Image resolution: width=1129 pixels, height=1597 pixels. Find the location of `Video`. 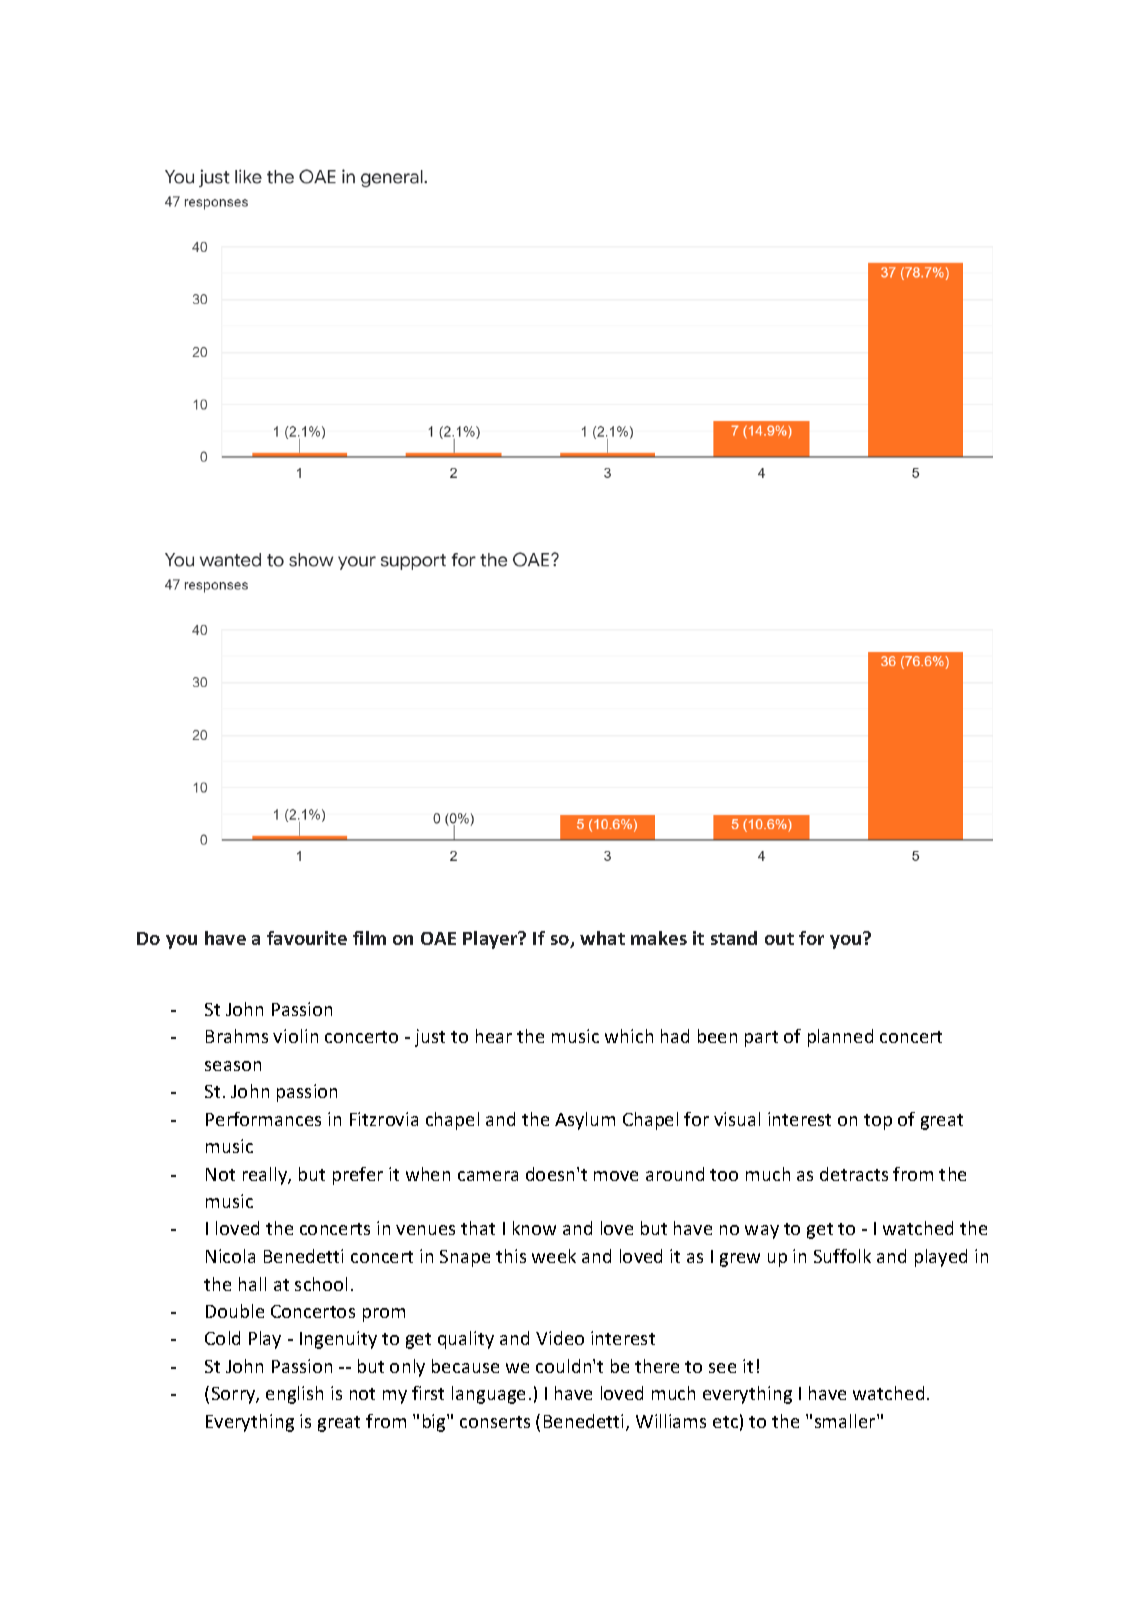

Video is located at coordinates (560, 1338).
